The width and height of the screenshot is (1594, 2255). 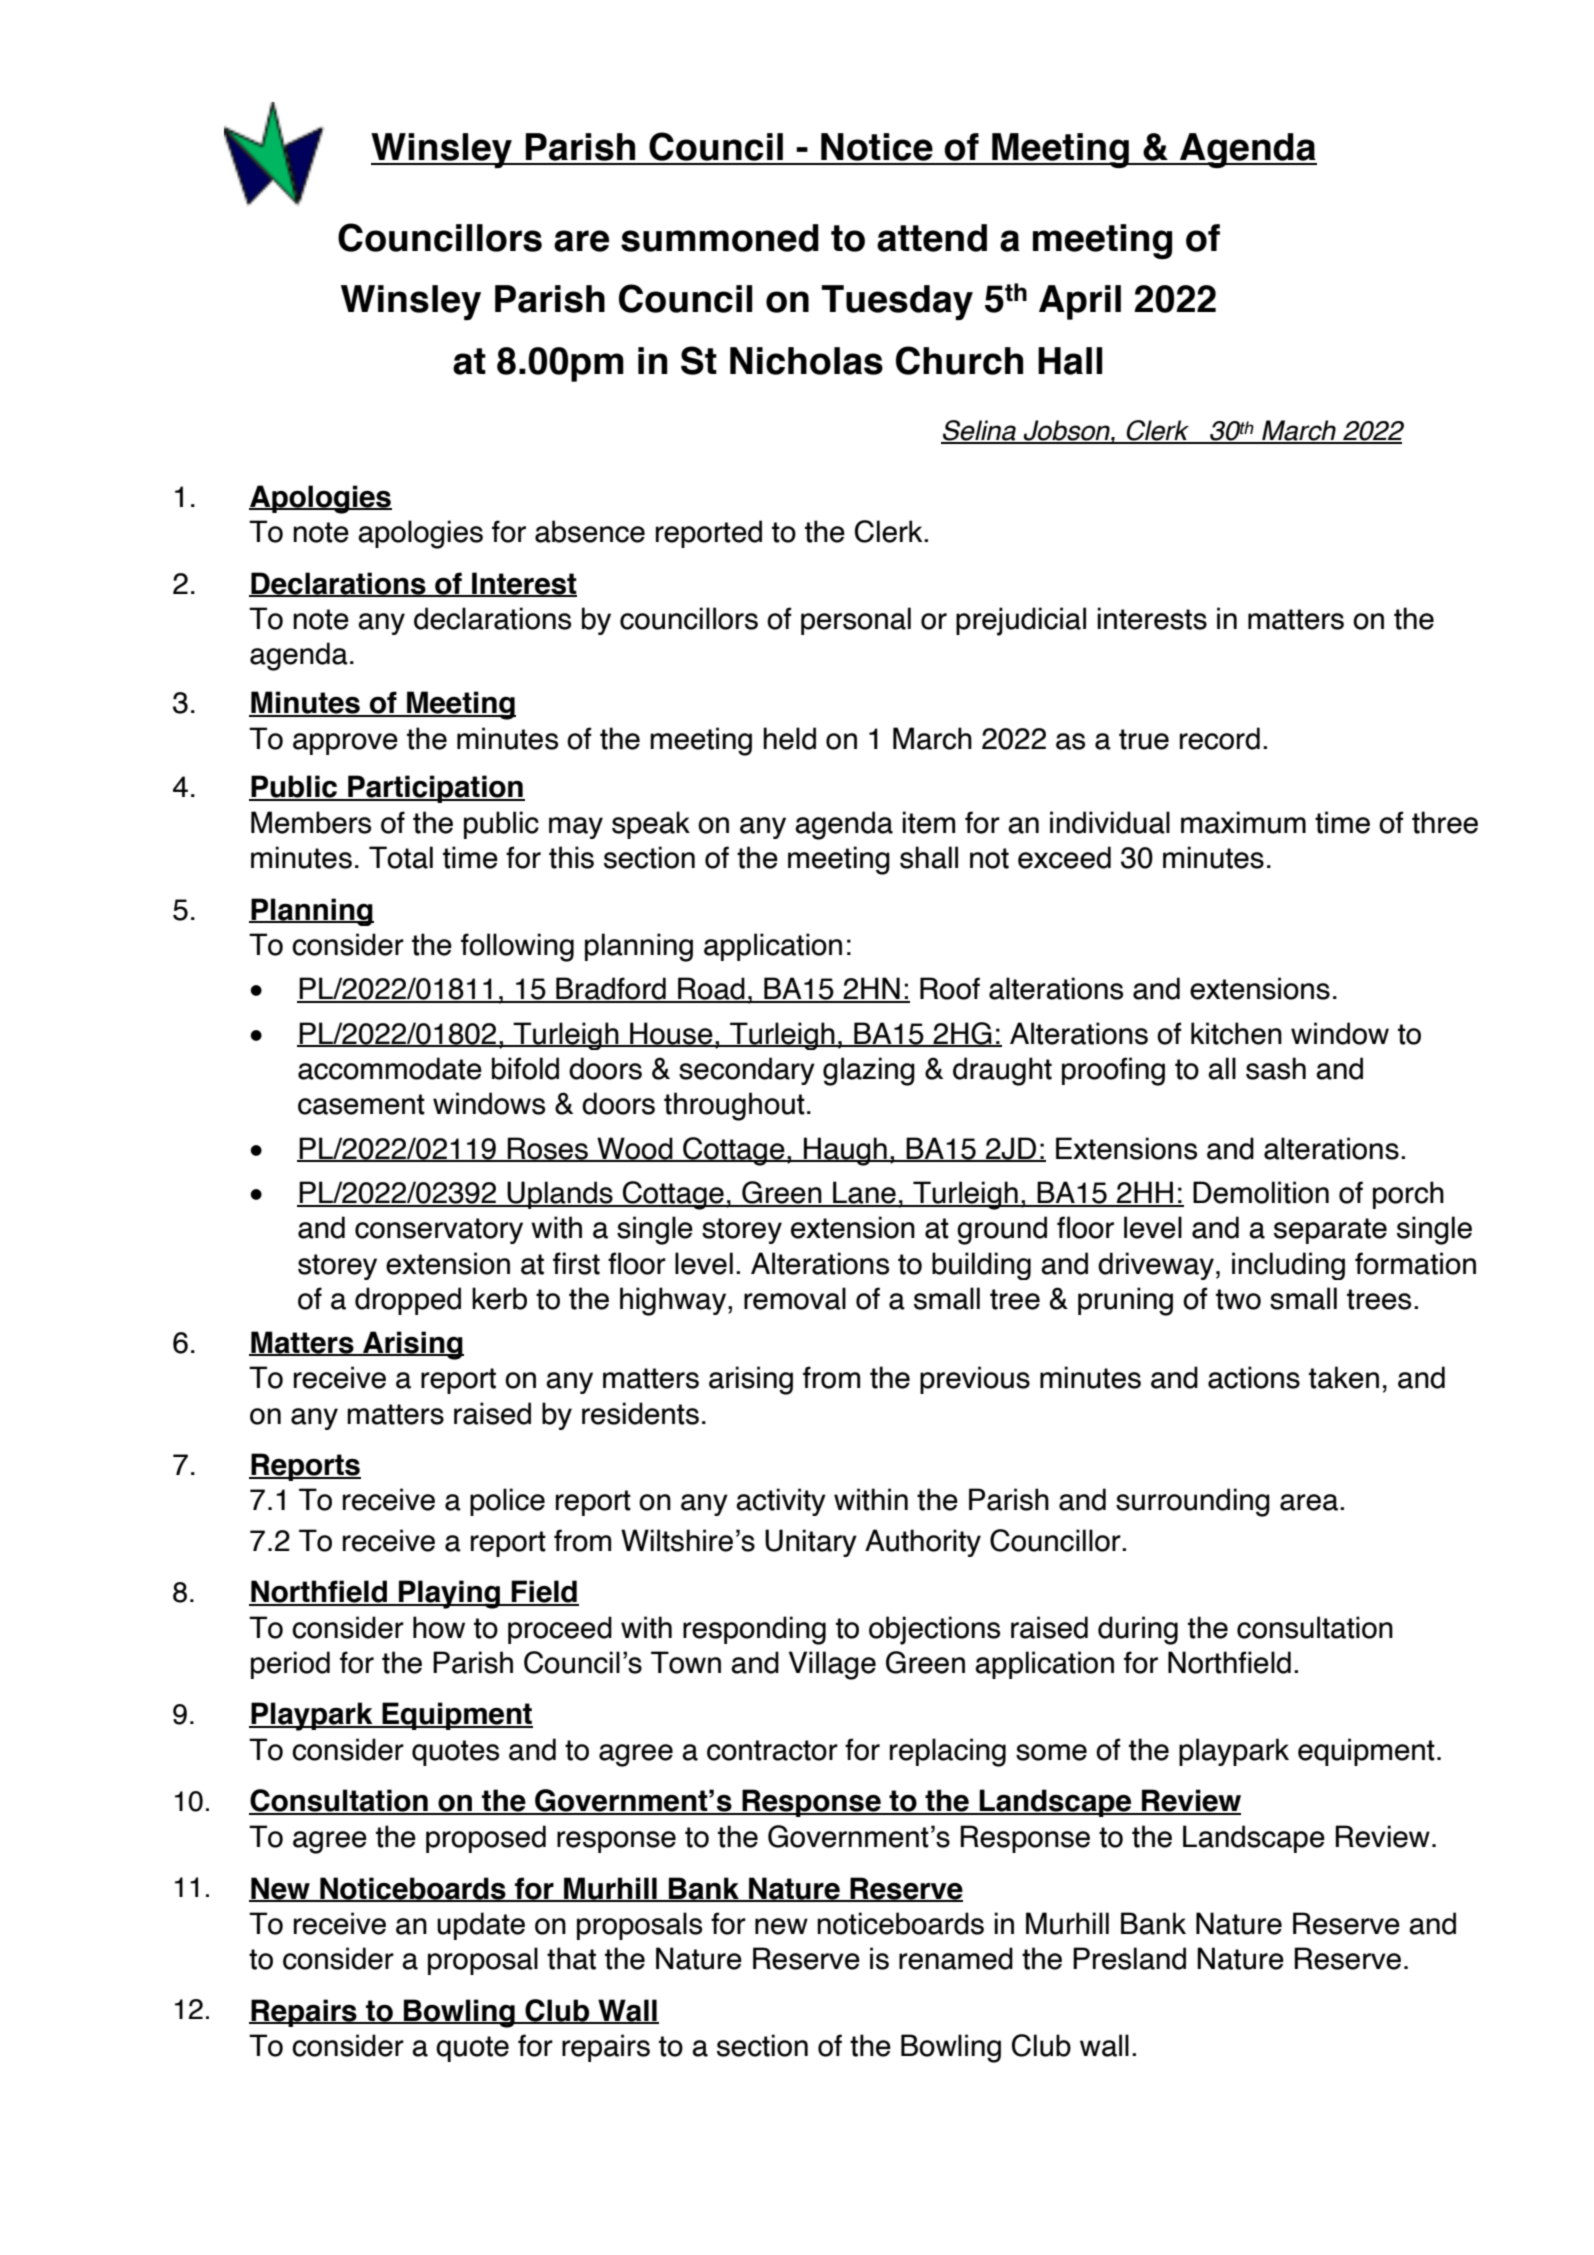 What do you see at coordinates (1051, 1752) in the screenshot?
I see `some` at bounding box center [1051, 1752].
